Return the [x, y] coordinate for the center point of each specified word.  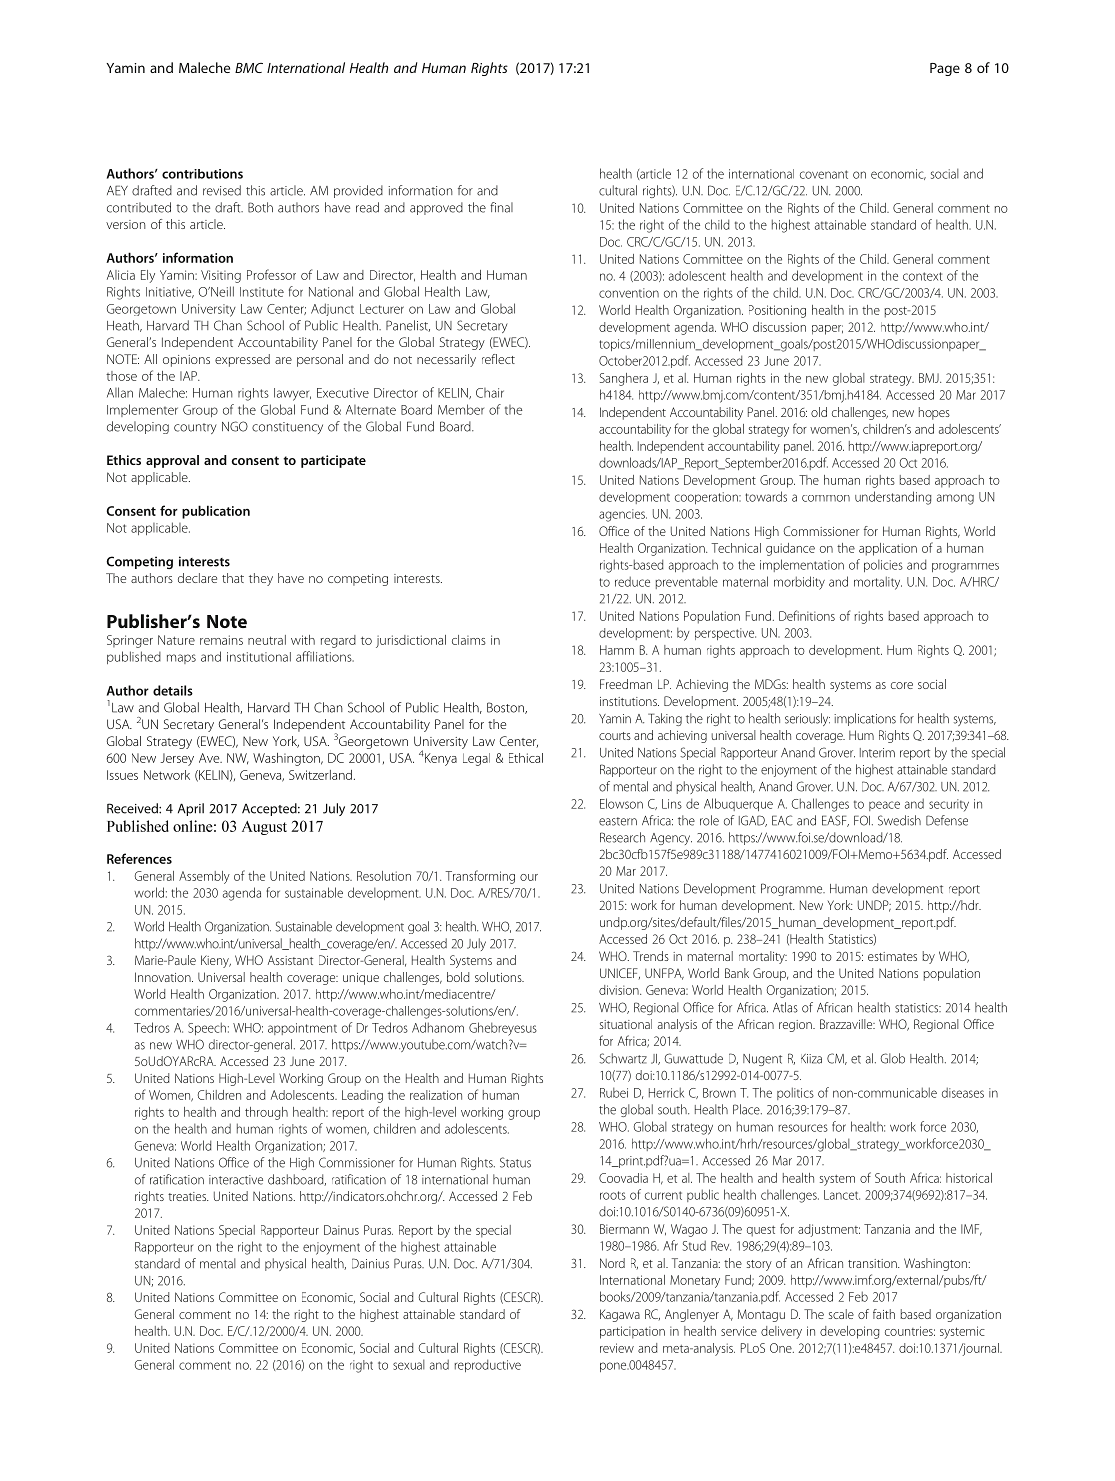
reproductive [487, 1365]
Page [945, 69]
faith [884, 1314]
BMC [249, 68]
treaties [188, 1196]
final [501, 207]
